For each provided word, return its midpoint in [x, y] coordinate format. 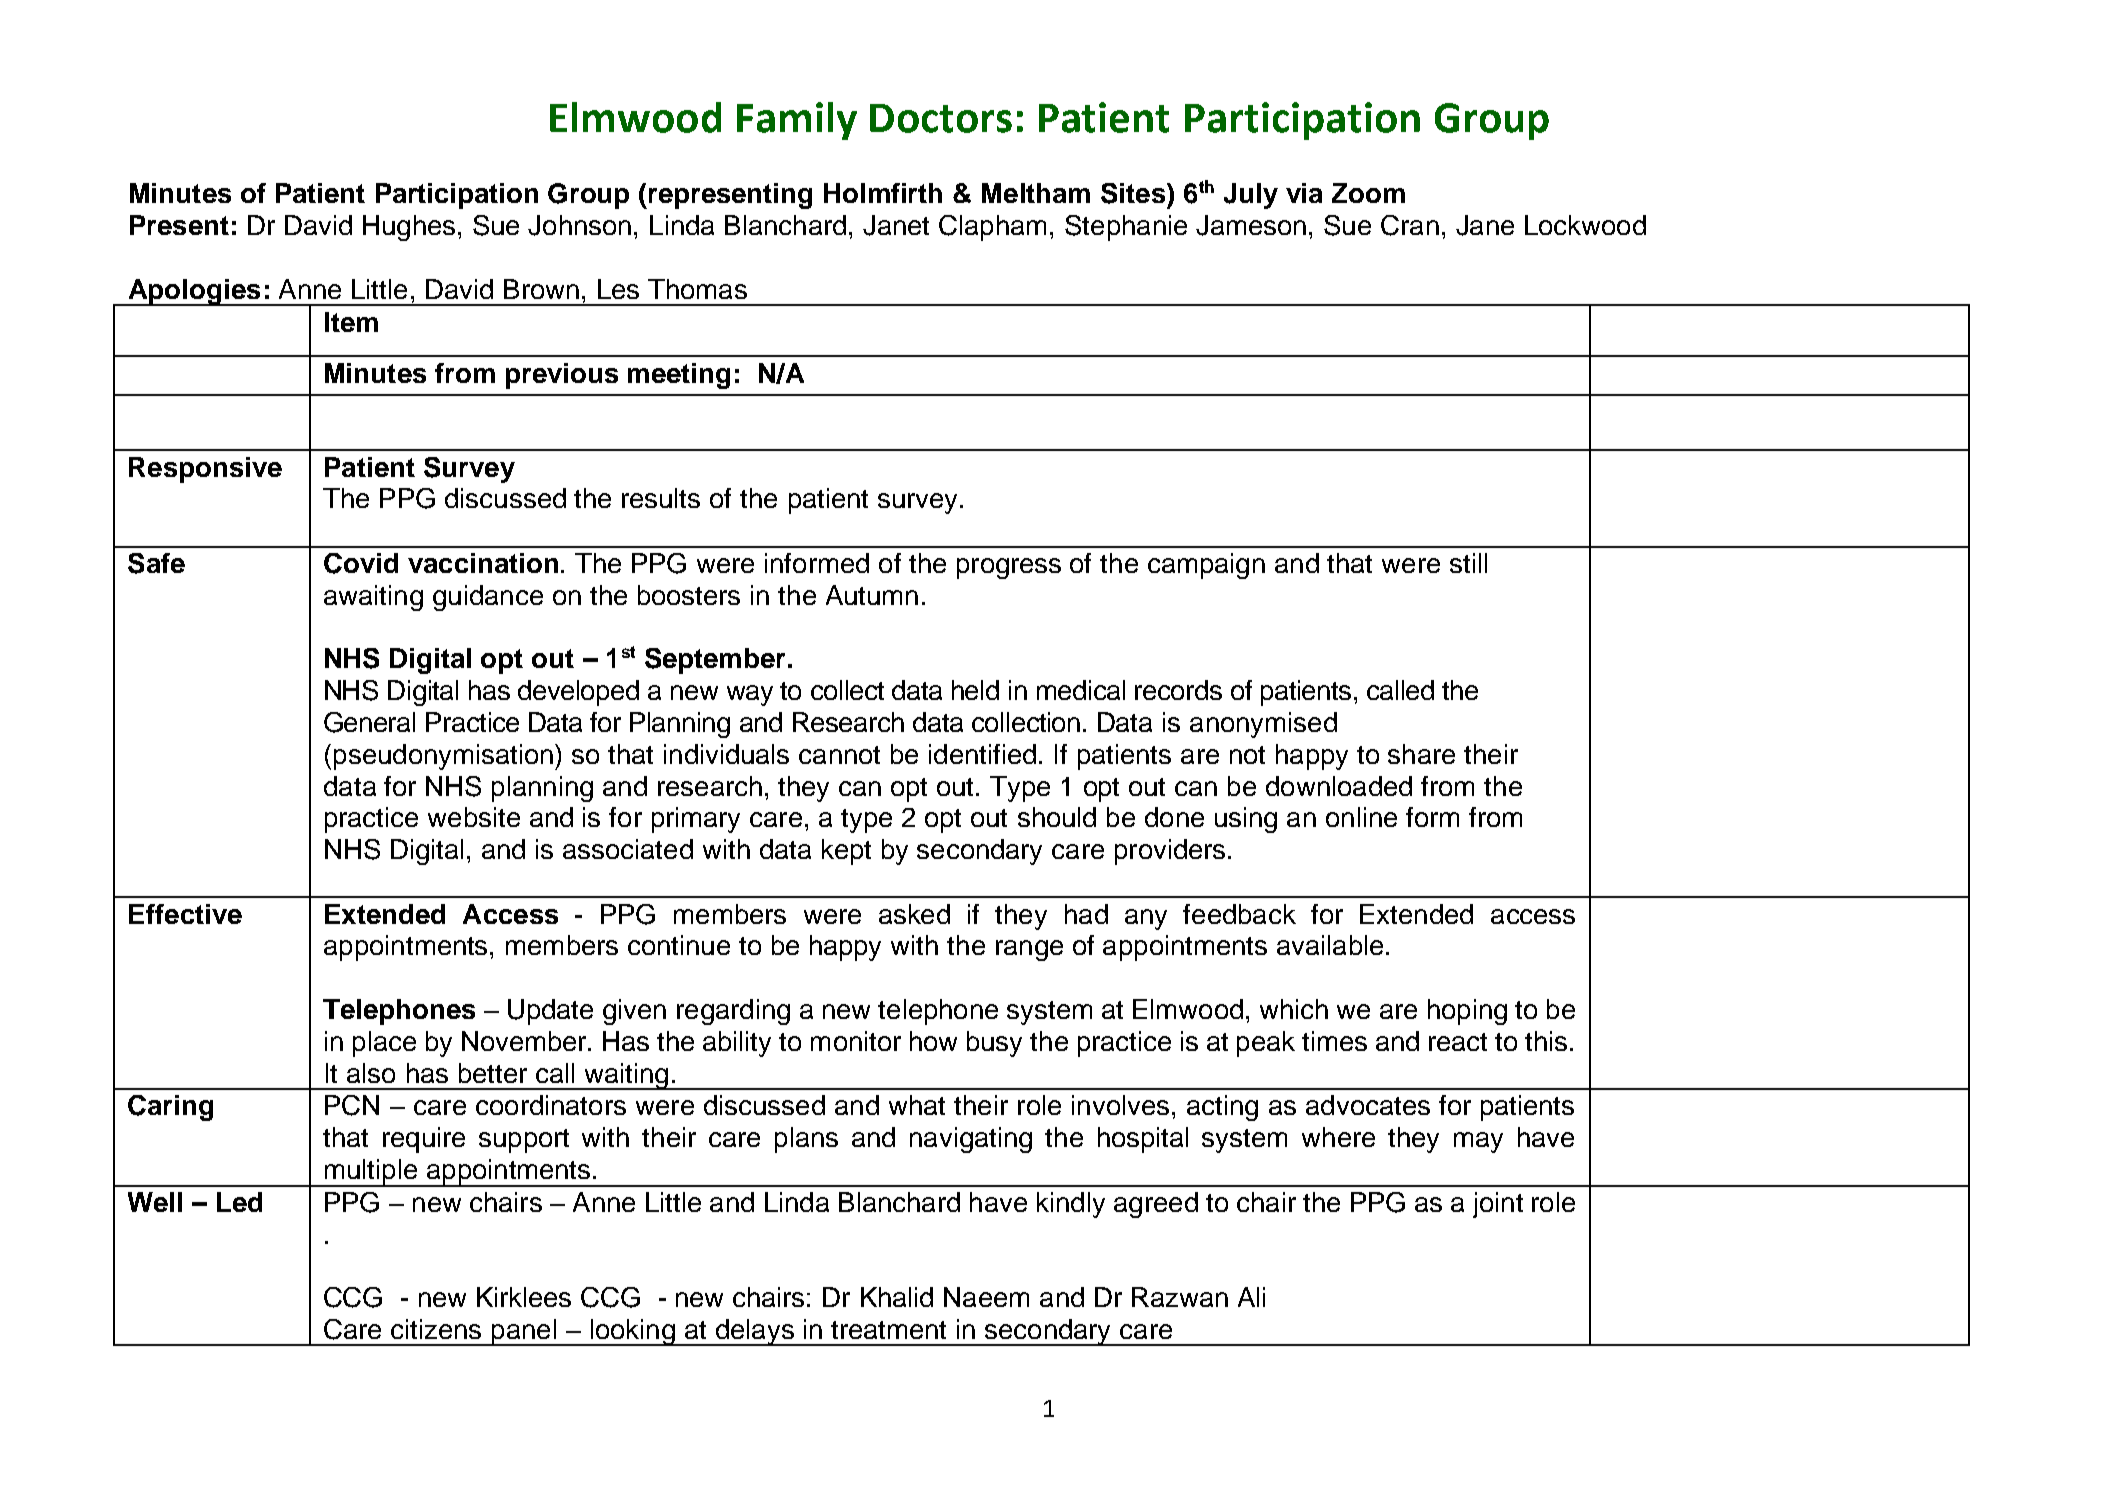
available [1330, 945]
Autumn [872, 595]
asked [914, 914]
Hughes [409, 228]
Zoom [1368, 193]
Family [797, 121]
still [1468, 563]
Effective [185, 914]
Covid [361, 563]
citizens [436, 1329]
